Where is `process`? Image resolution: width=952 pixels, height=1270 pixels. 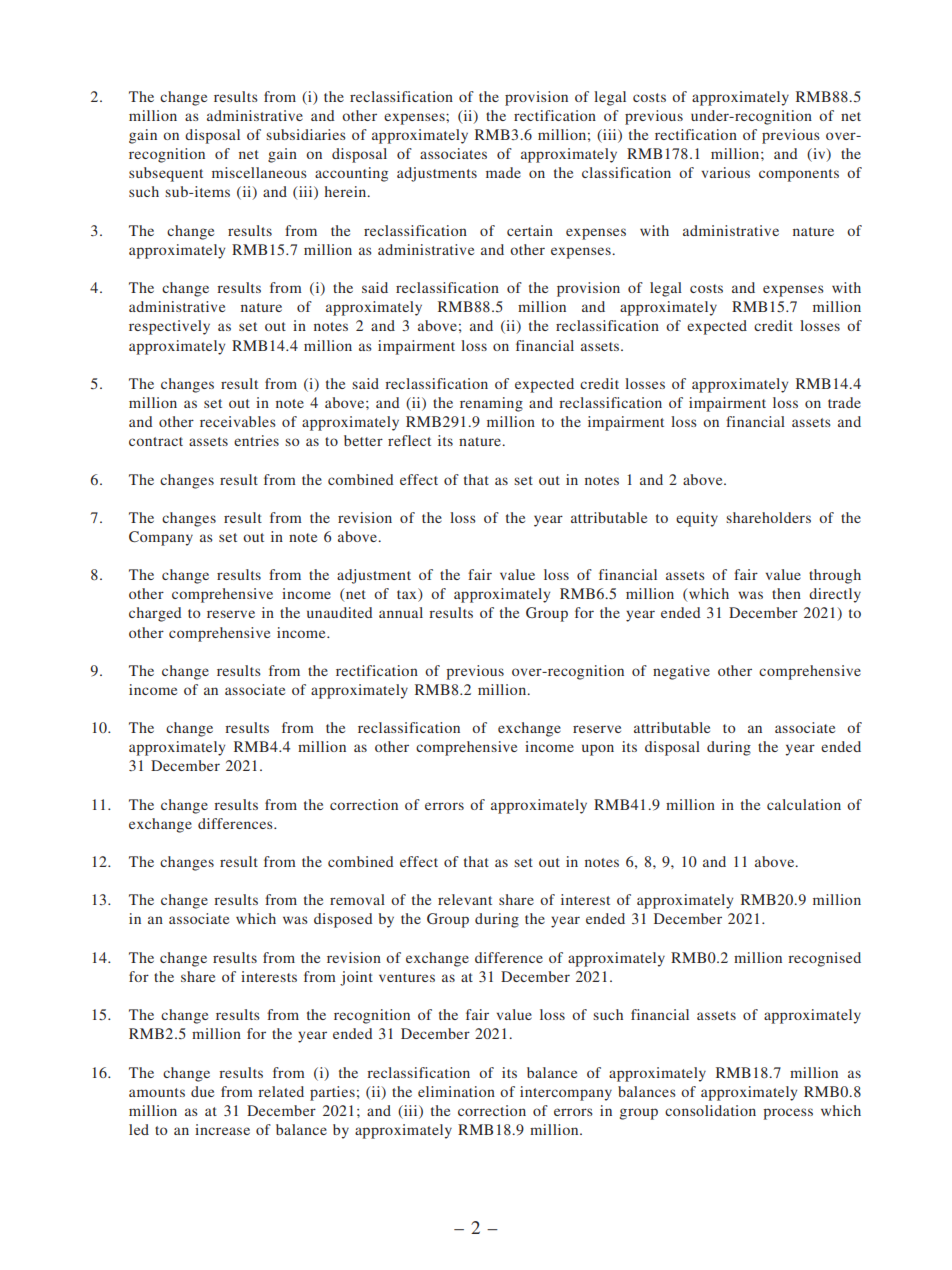
process is located at coordinates (788, 1114).
